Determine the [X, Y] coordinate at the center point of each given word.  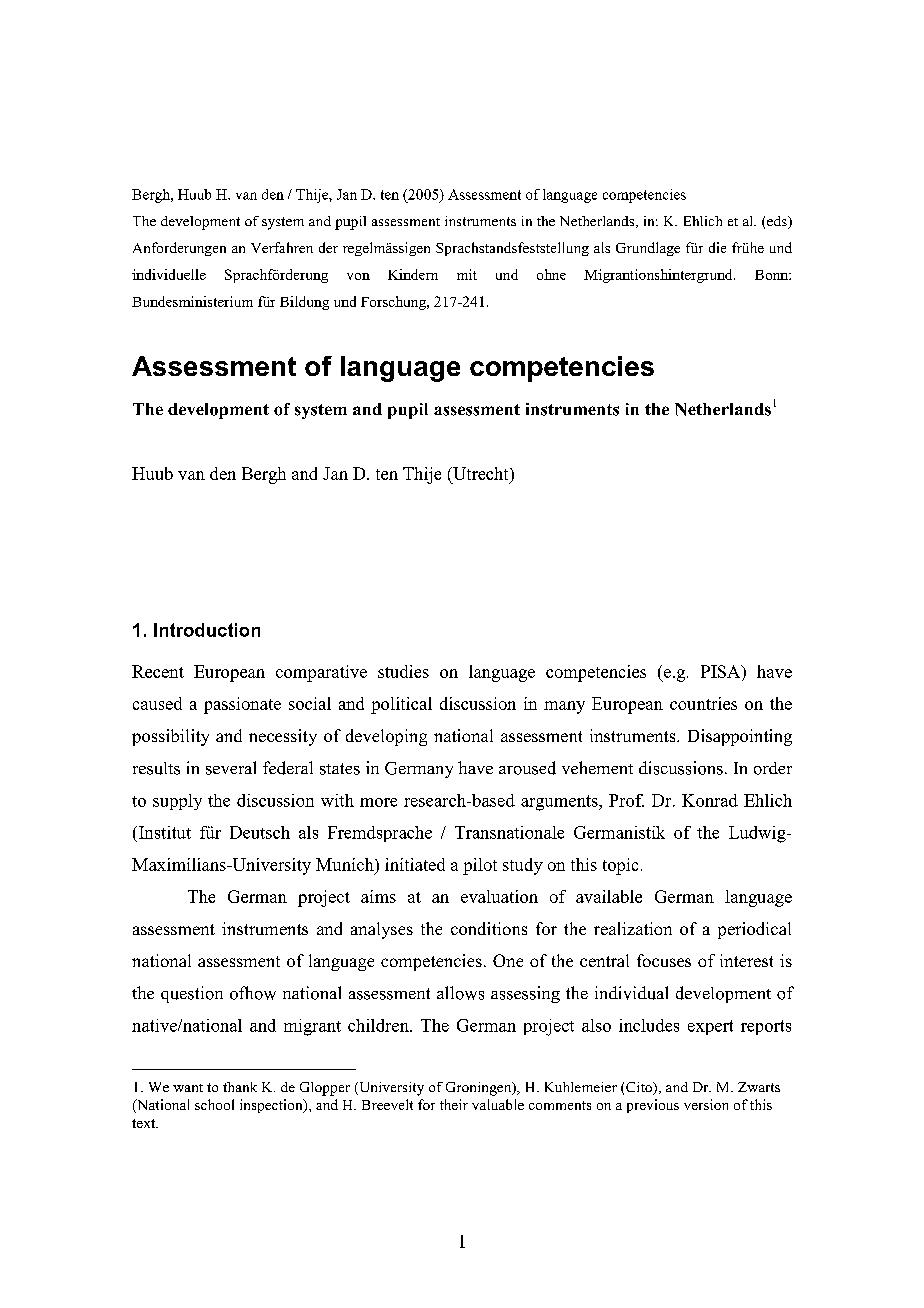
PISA [722, 673]
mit [467, 274]
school [214, 1104]
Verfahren [282, 247]
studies [403, 671]
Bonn [772, 275]
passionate [242, 705]
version [706, 1104]
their [454, 1104]
